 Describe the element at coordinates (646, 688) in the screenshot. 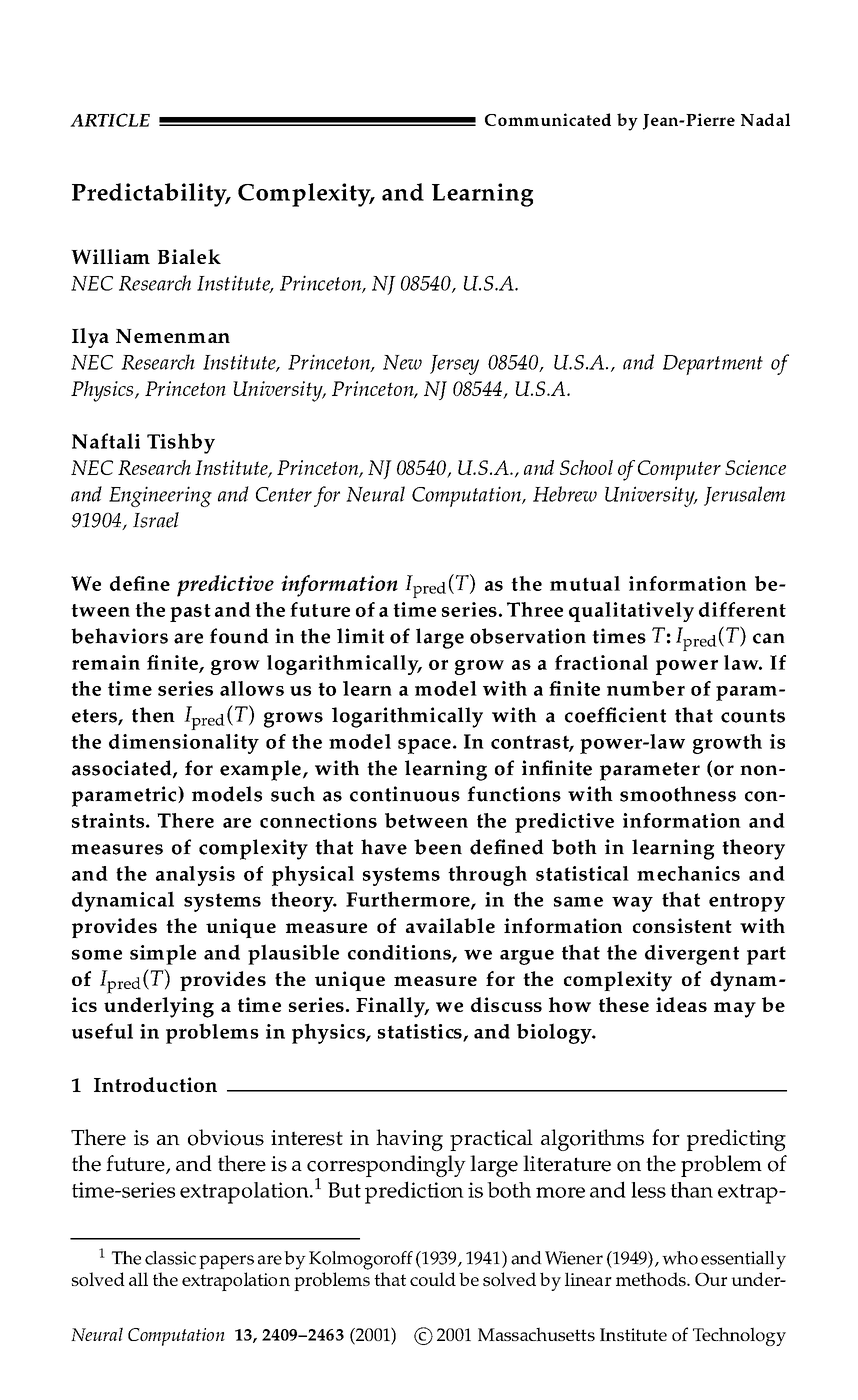

I see `number` at that location.
